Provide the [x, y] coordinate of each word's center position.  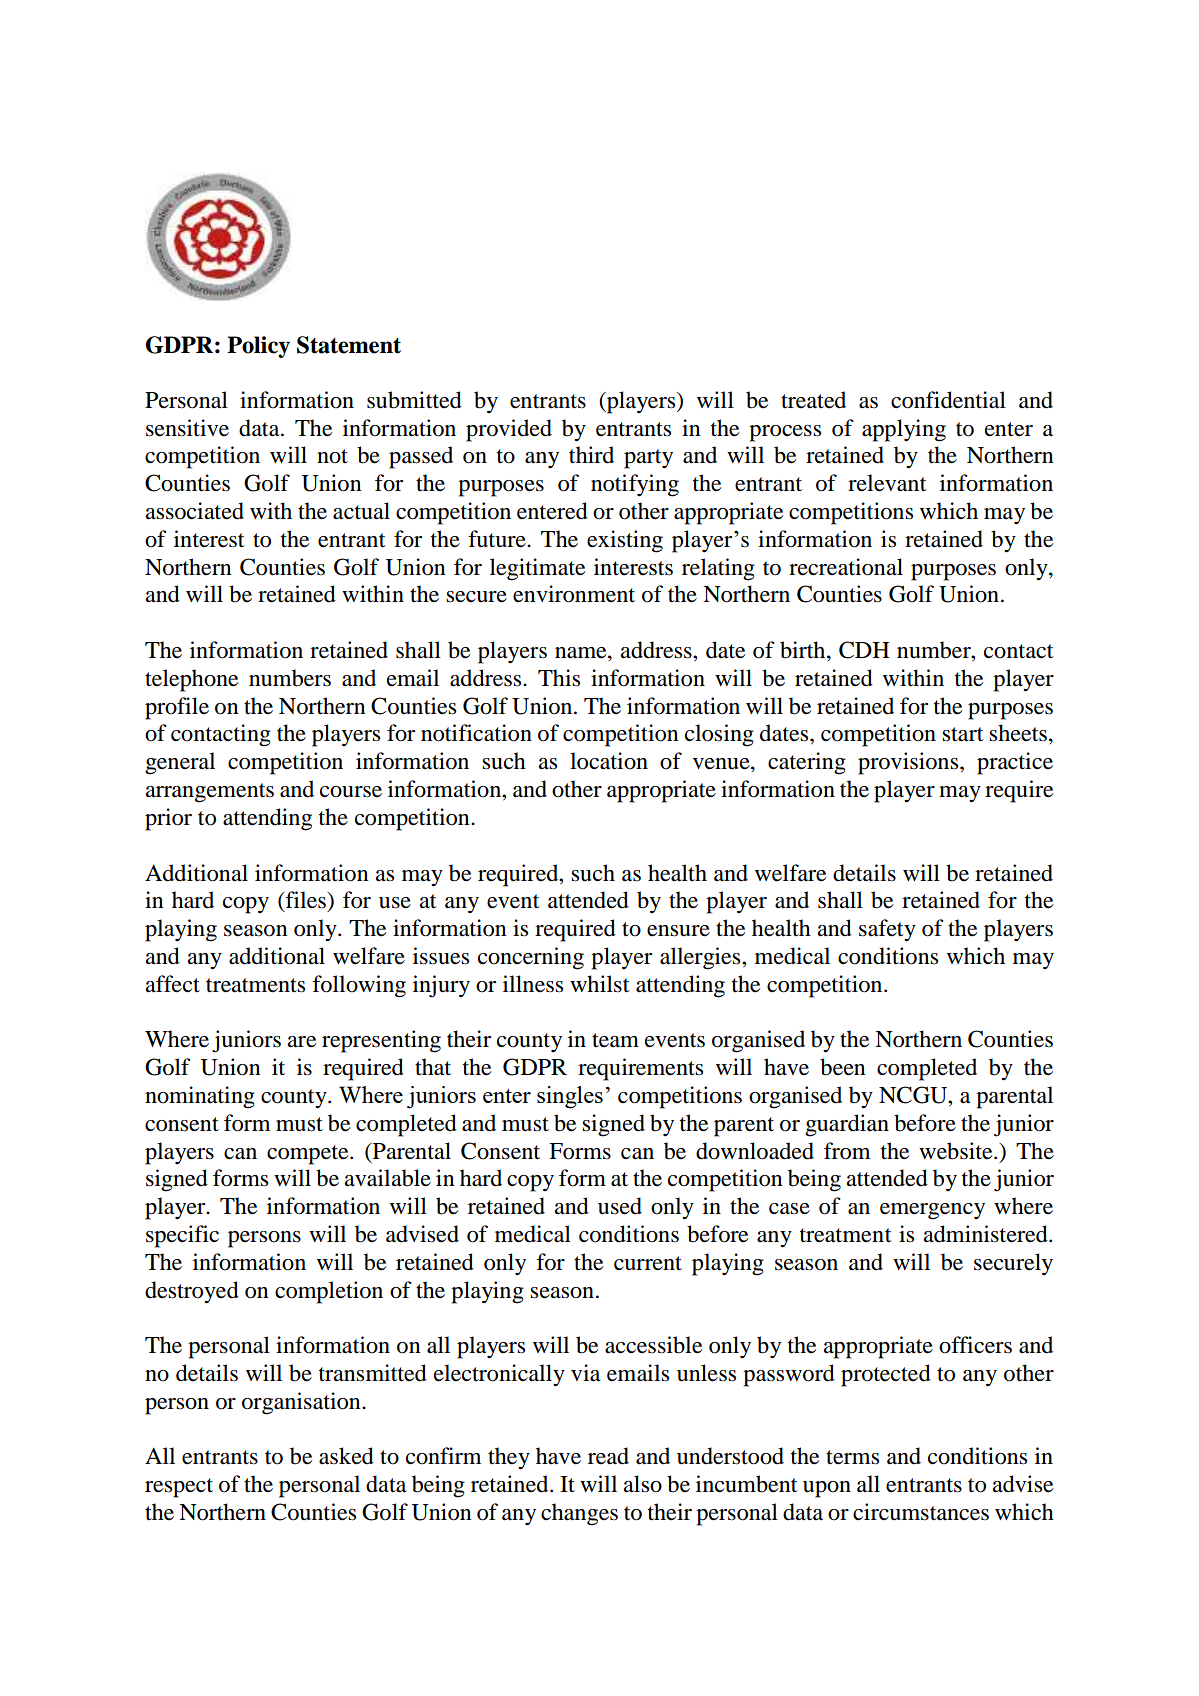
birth [804, 651]
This [559, 678]
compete [309, 1155]
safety [887, 930]
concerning [531, 958]
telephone [191, 680]
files [305, 901]
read [608, 1456]
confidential [948, 400]
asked [346, 1456]
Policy [258, 347]
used [620, 1206]
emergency [932, 1211]
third [591, 455]
